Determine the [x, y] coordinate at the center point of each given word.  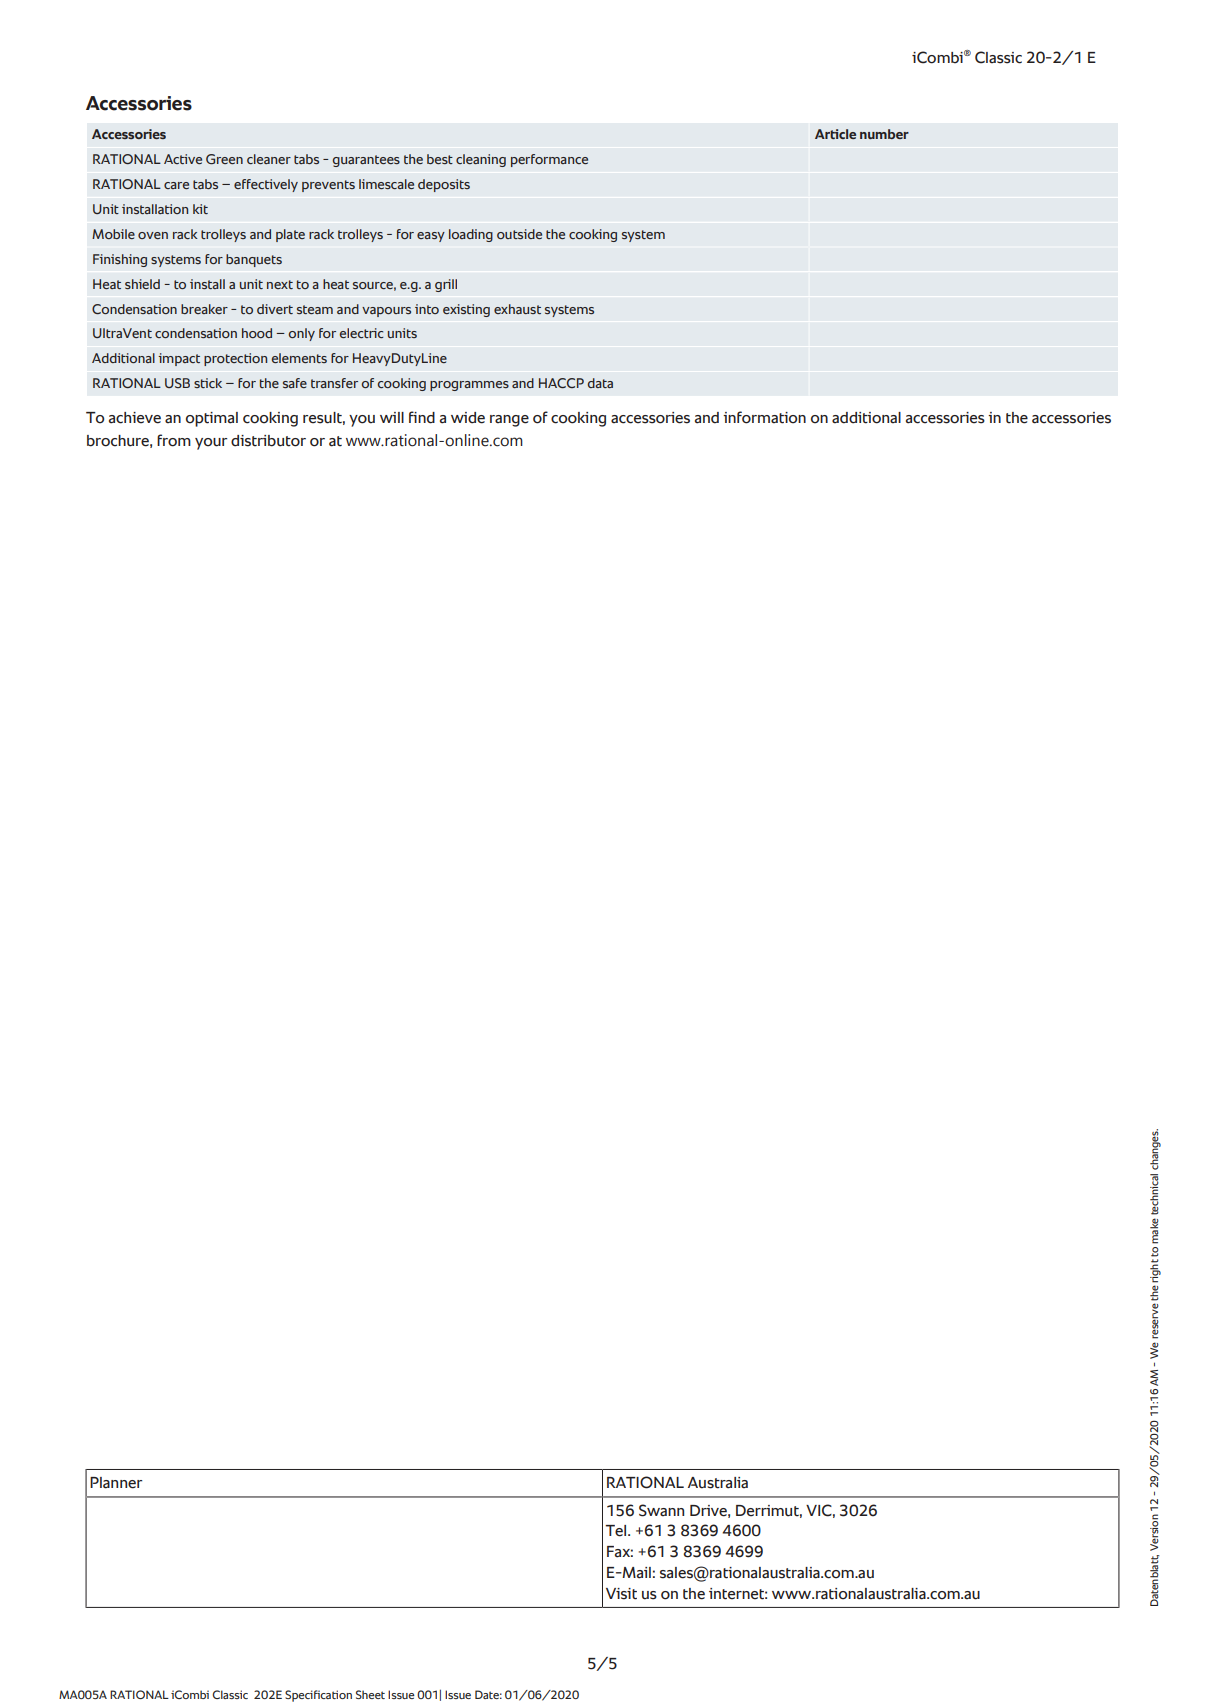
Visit [621, 1594]
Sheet [370, 1694]
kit [200, 209]
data [600, 383]
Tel [617, 1531]
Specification [318, 1696]
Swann [661, 1510]
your [211, 444]
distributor [268, 441]
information [764, 417]
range [509, 421]
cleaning [481, 160]
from [174, 440]
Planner [116, 1483]
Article [835, 134]
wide [468, 418]
